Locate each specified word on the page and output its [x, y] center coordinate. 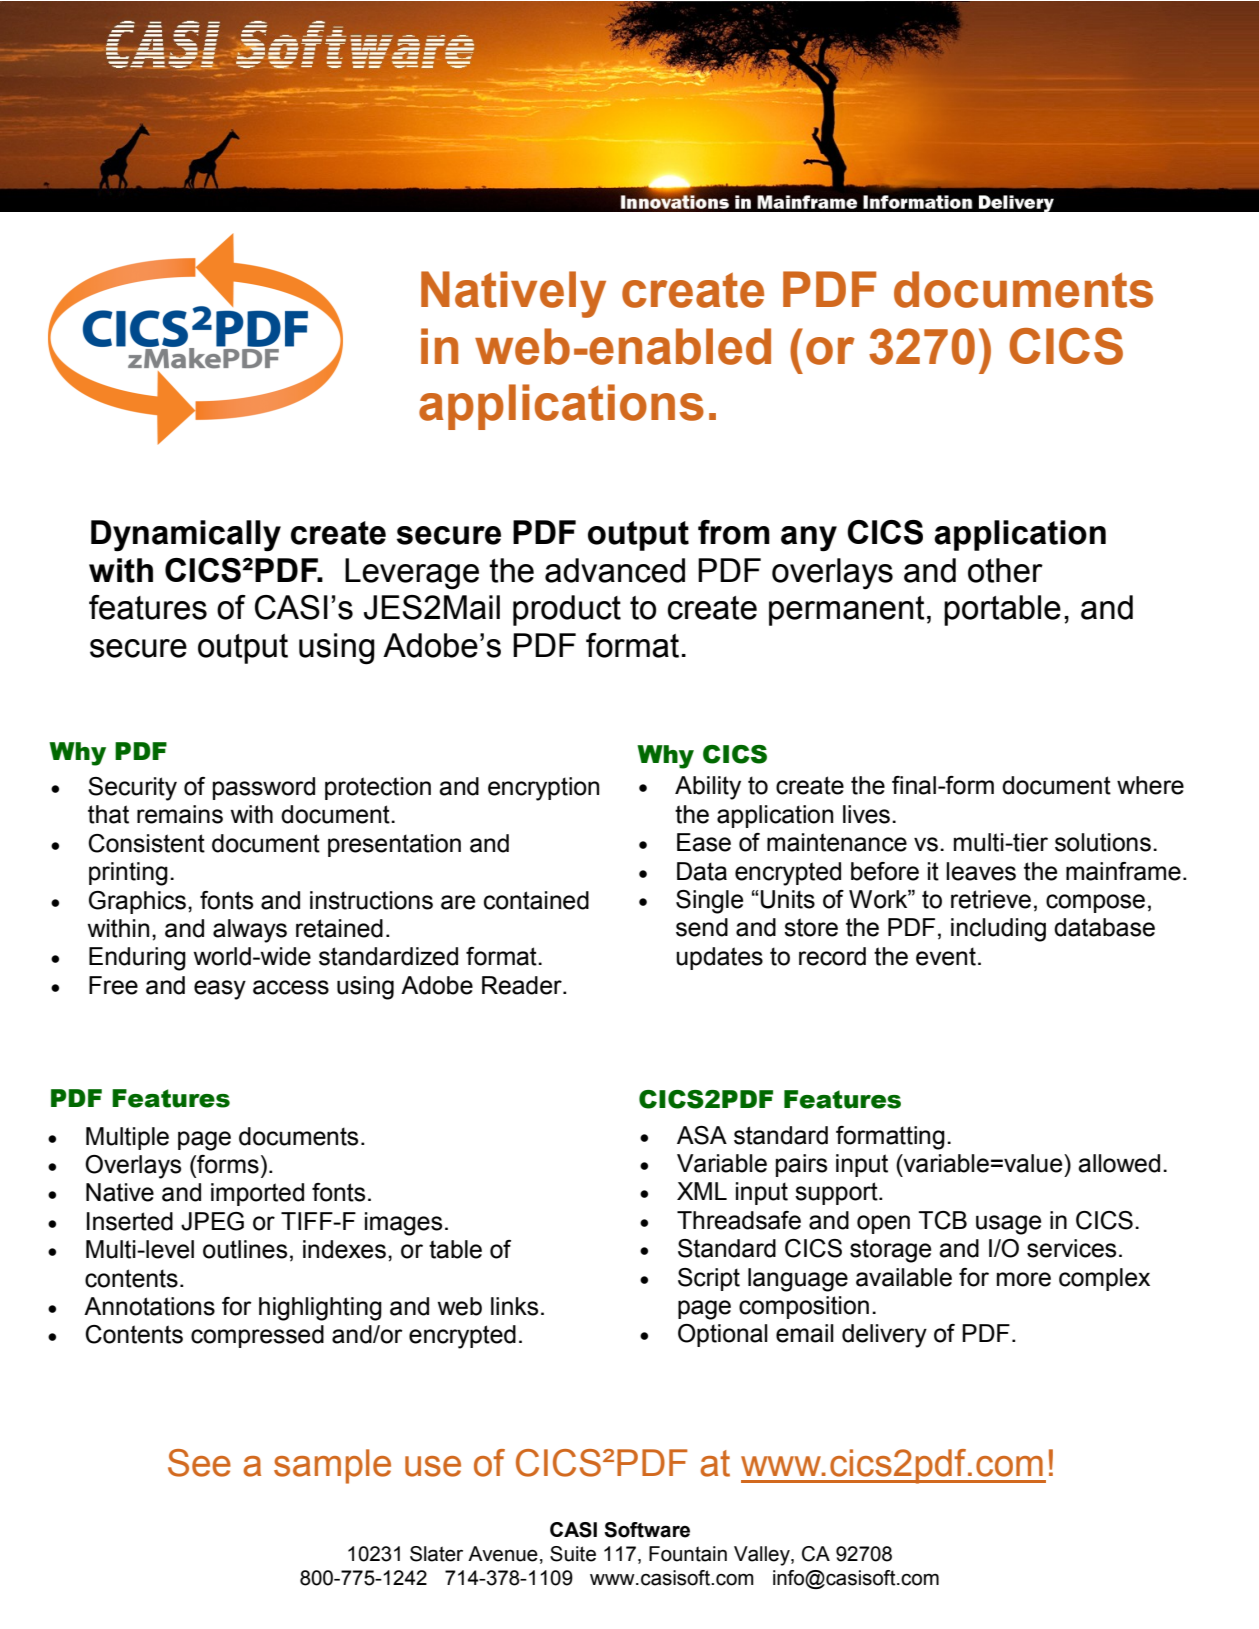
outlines [245, 1249]
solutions [1103, 842]
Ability [708, 788]
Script [709, 1279]
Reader [523, 985]
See [199, 1463]
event [946, 956]
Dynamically [186, 536]
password [264, 788]
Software [647, 1530]
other [1005, 570]
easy [220, 990]
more [1024, 1279]
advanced [615, 570]
